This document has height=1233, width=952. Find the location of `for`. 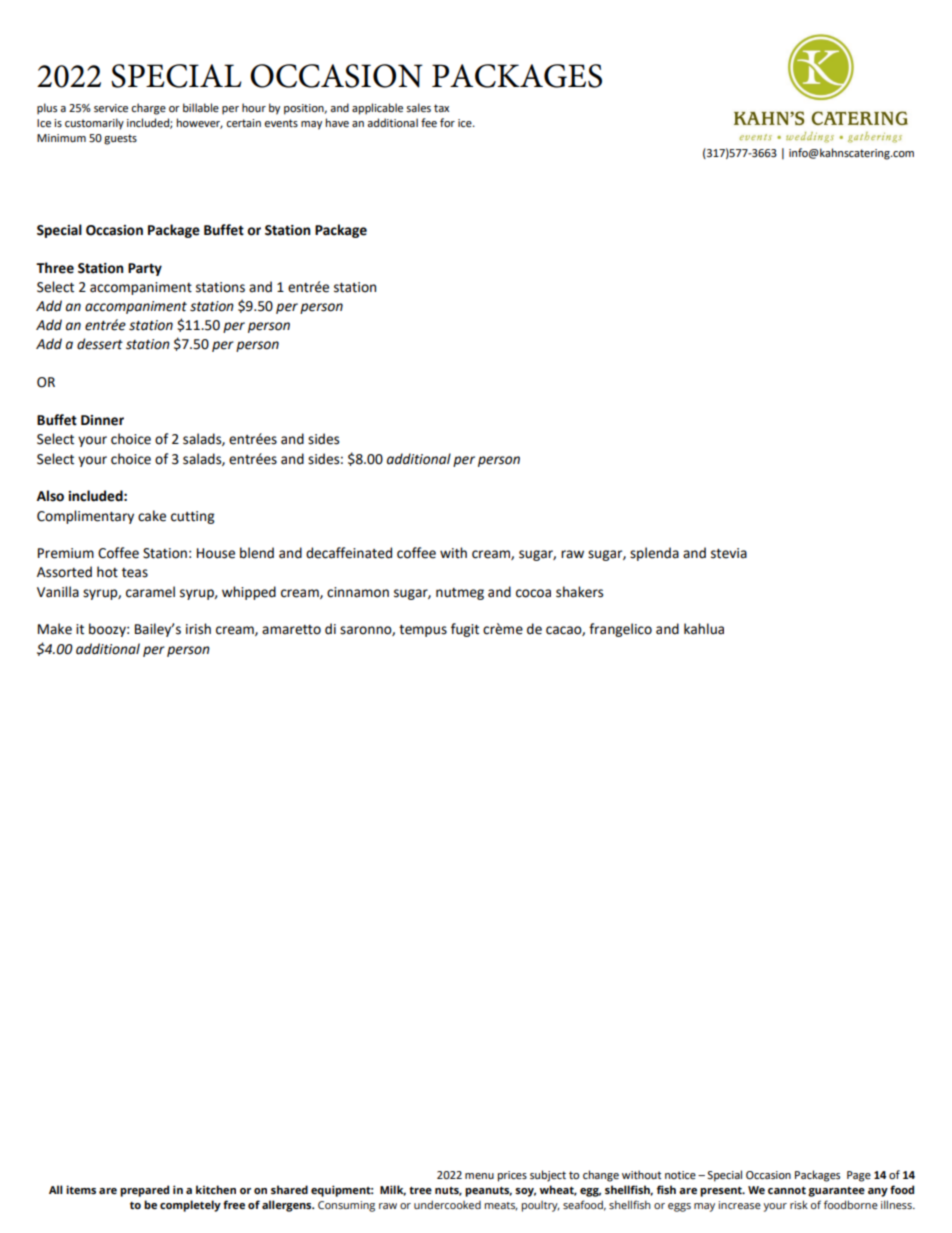

for is located at coordinates (447, 122).
